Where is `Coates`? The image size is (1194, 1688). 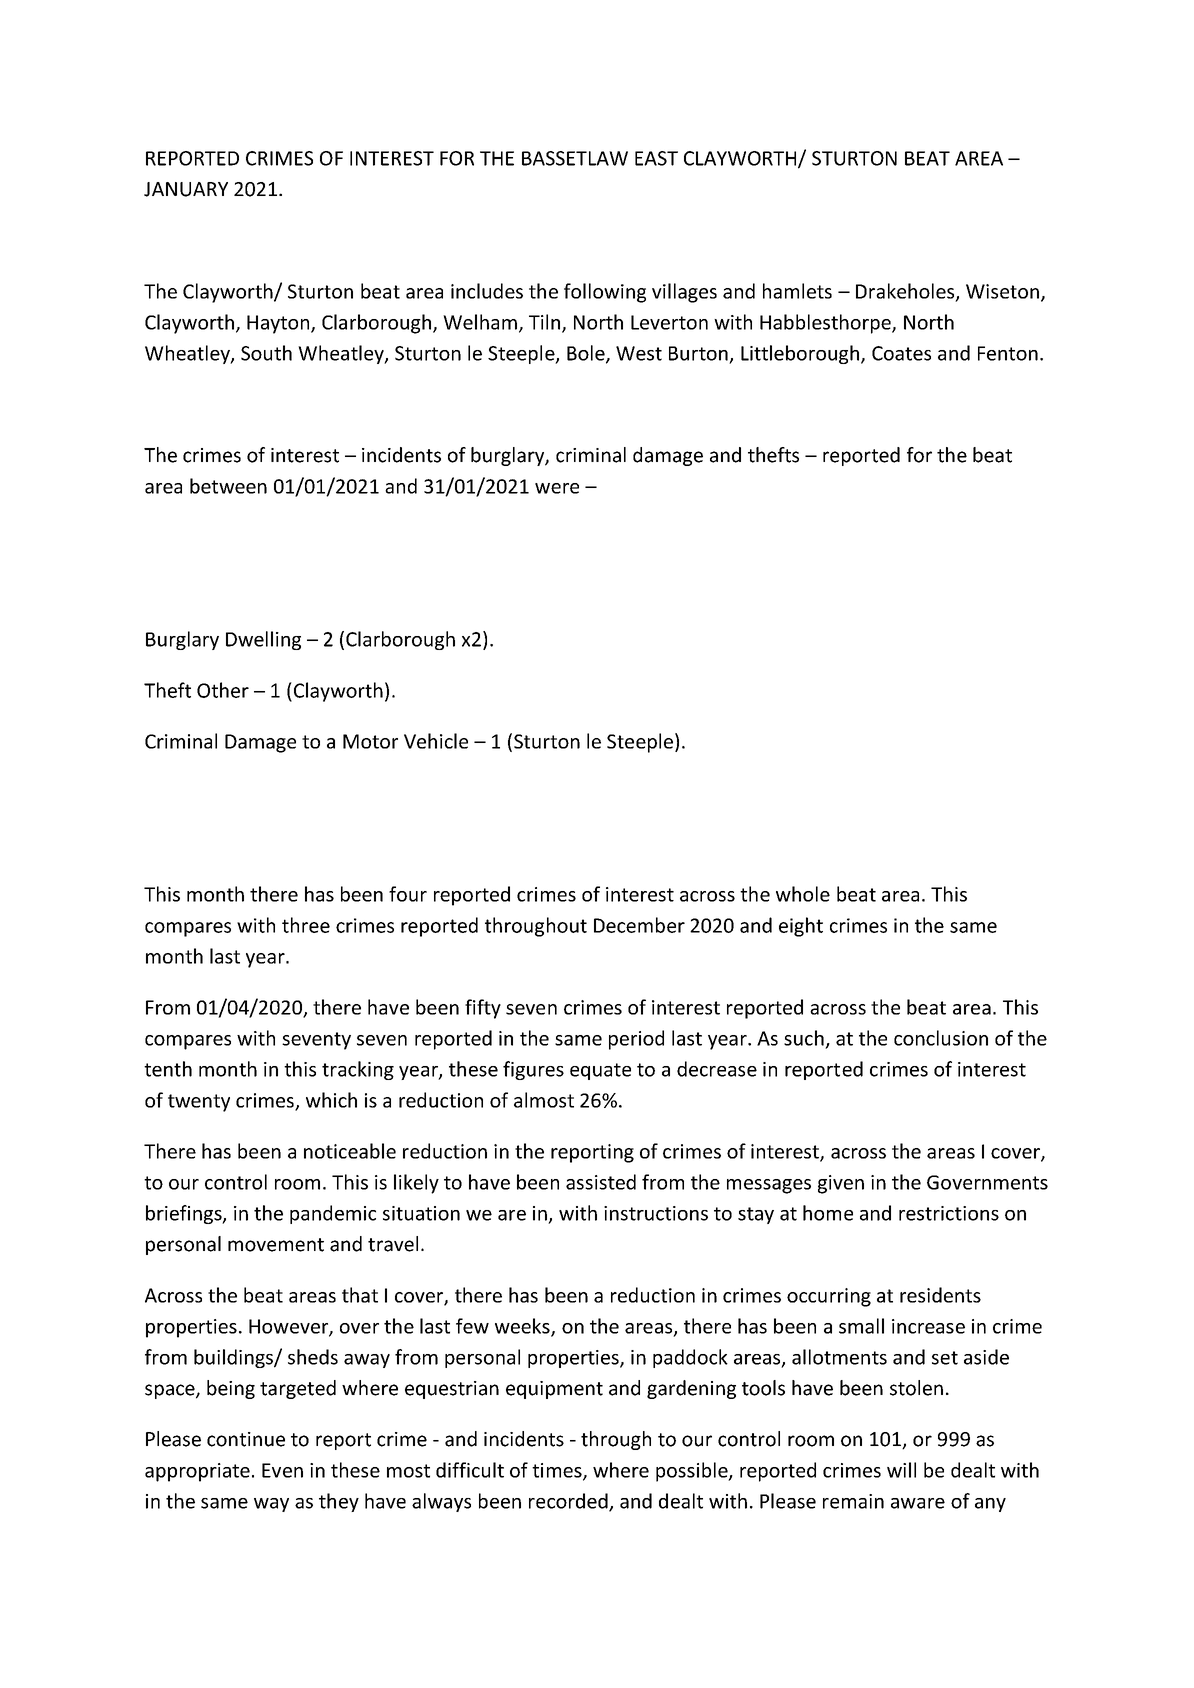
Coates is located at coordinates (901, 353).
